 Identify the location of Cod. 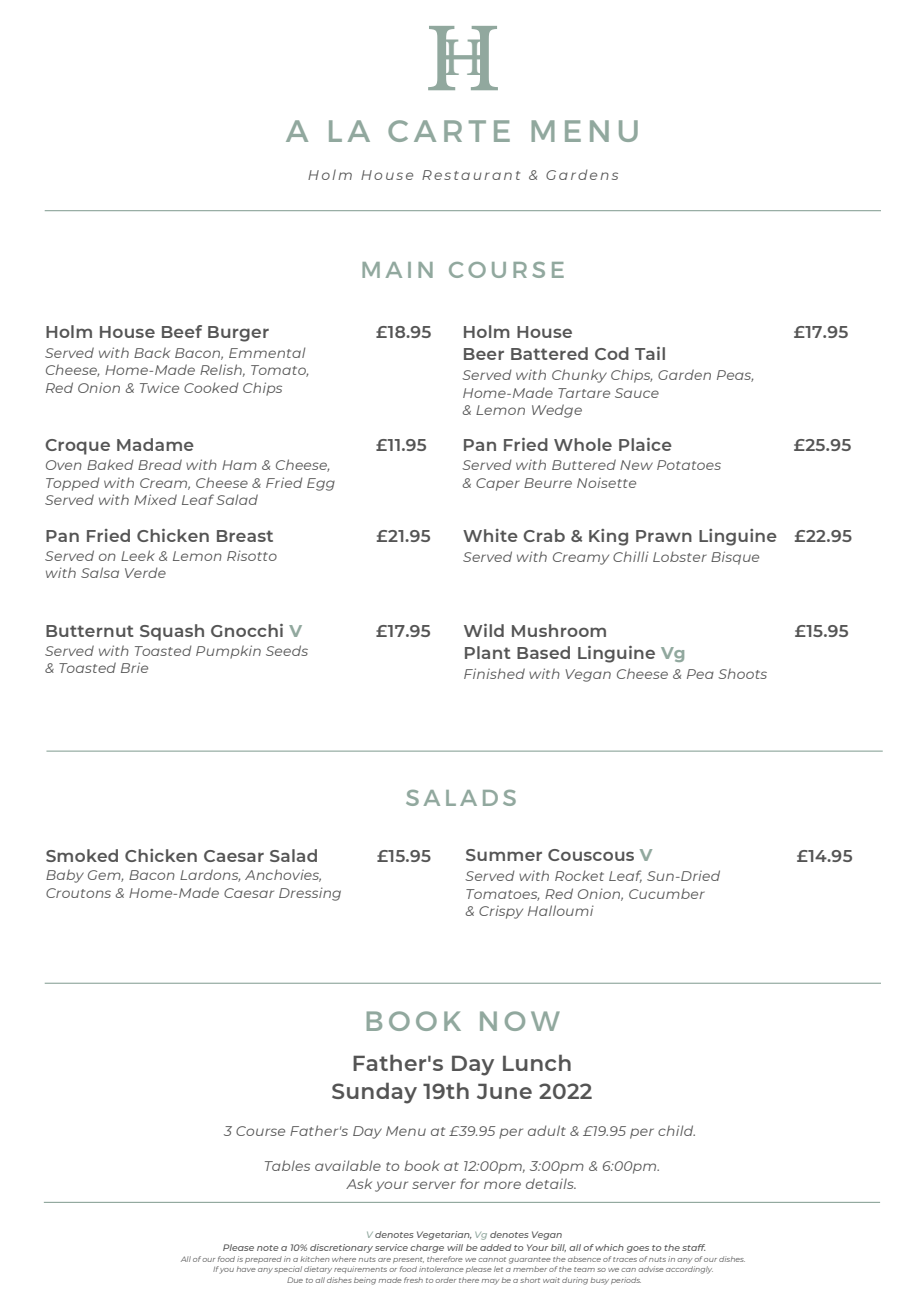
(612, 353).
